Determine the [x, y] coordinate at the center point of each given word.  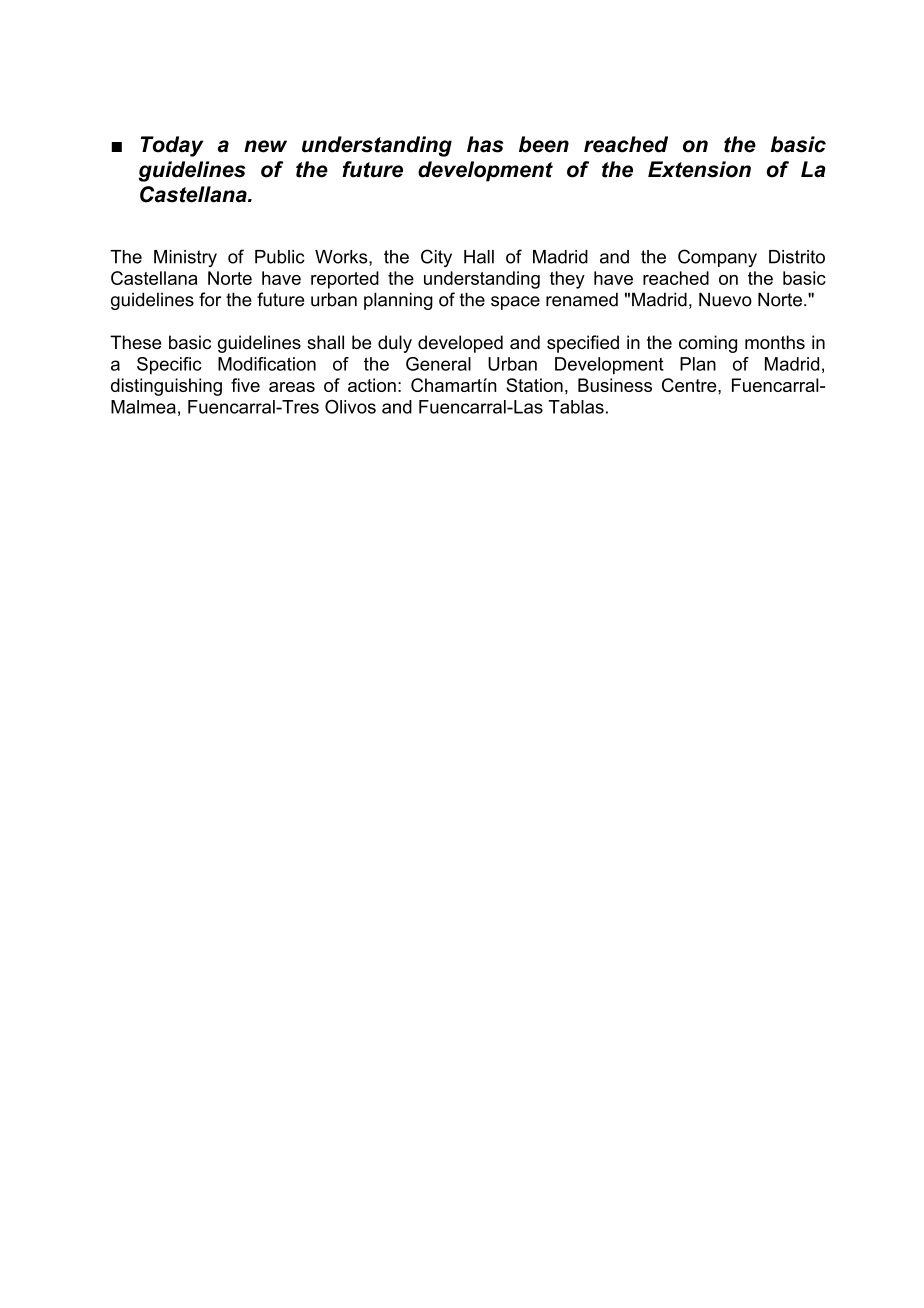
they [567, 280]
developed [460, 344]
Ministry [185, 258]
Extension [699, 169]
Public [280, 257]
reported [345, 280]
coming [708, 344]
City [436, 258]
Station [534, 385]
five [245, 385]
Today [172, 146]
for [210, 299]
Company [717, 258]
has [485, 144]
